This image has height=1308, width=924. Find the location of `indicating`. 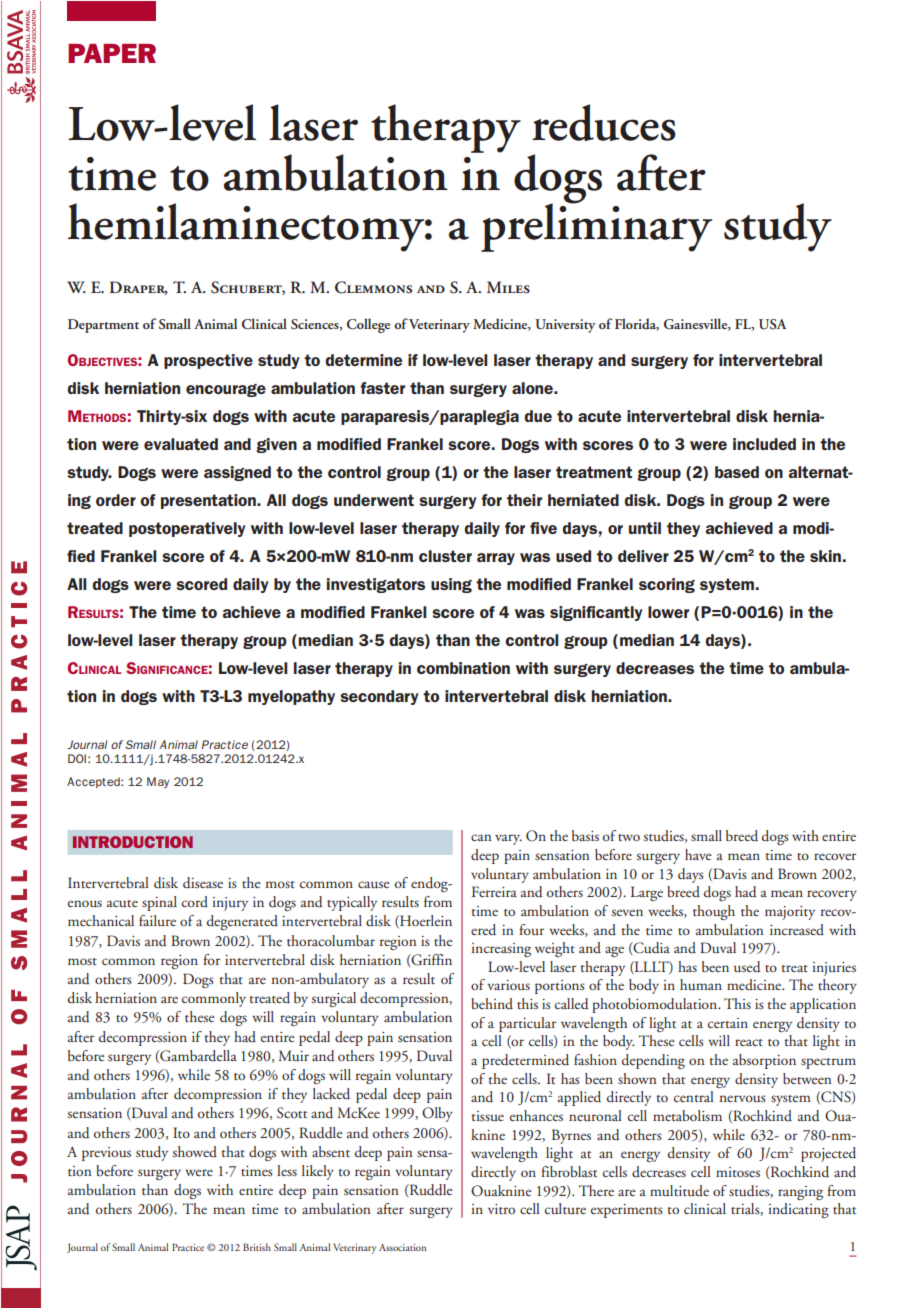

indicating is located at coordinates (799, 1210).
